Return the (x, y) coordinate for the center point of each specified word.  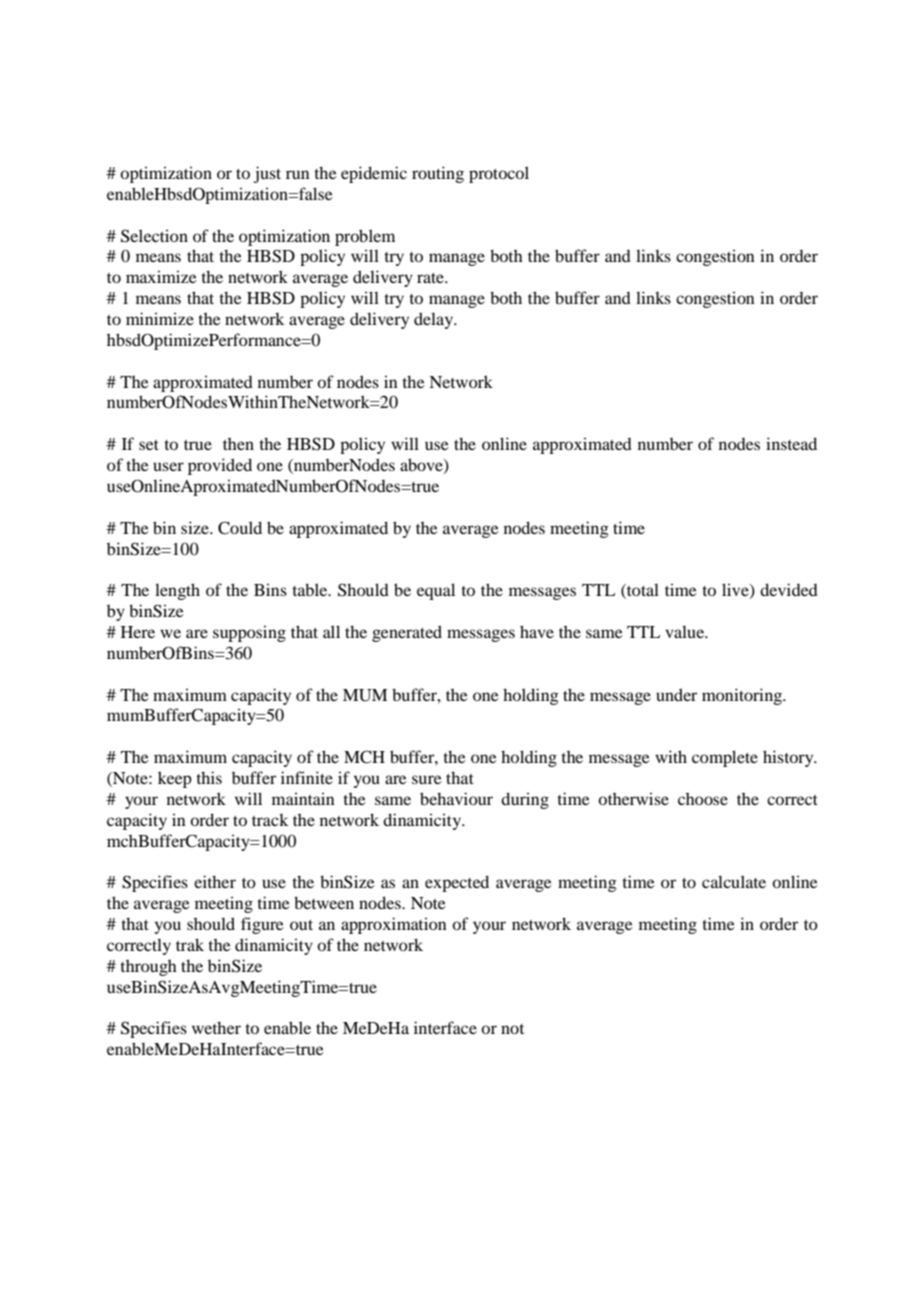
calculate (734, 881)
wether (216, 1027)
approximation (394, 925)
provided (220, 466)
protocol (499, 174)
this (209, 777)
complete (725, 758)
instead (791, 443)
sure (427, 779)
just (267, 174)
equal (436, 591)
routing (438, 174)
